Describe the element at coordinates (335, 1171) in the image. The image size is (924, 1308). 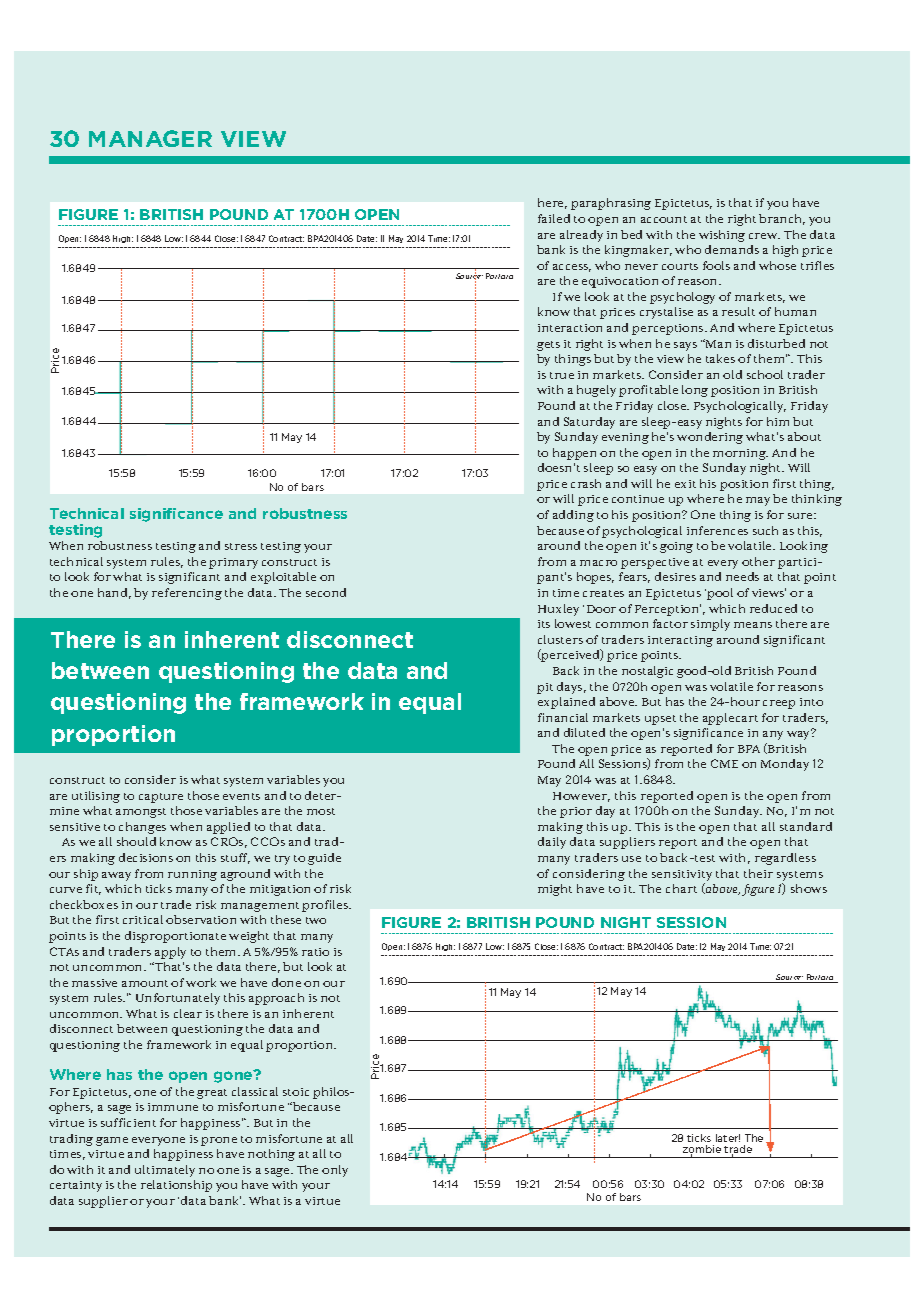
I see `only` at that location.
